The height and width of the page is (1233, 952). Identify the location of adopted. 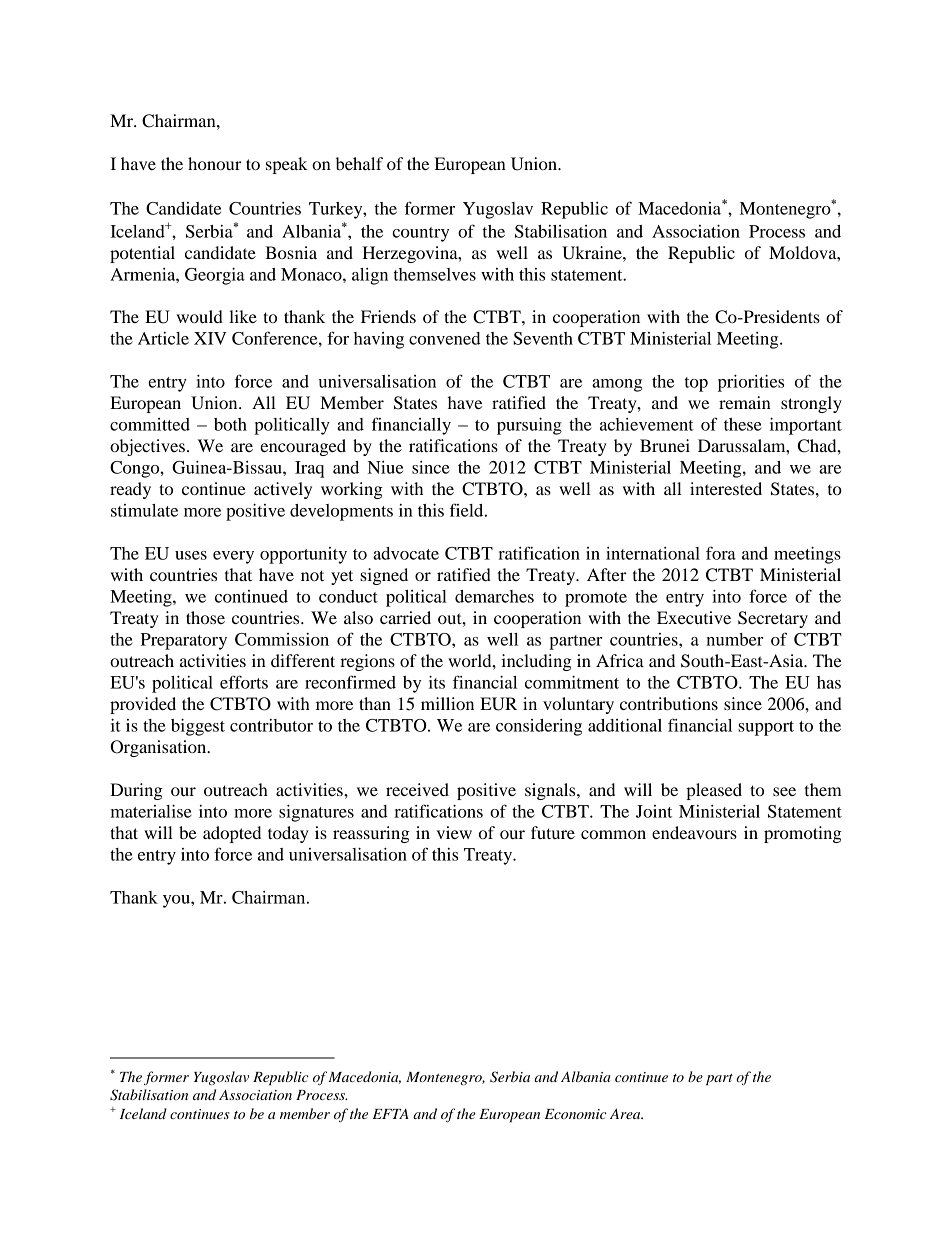
(232, 834).
